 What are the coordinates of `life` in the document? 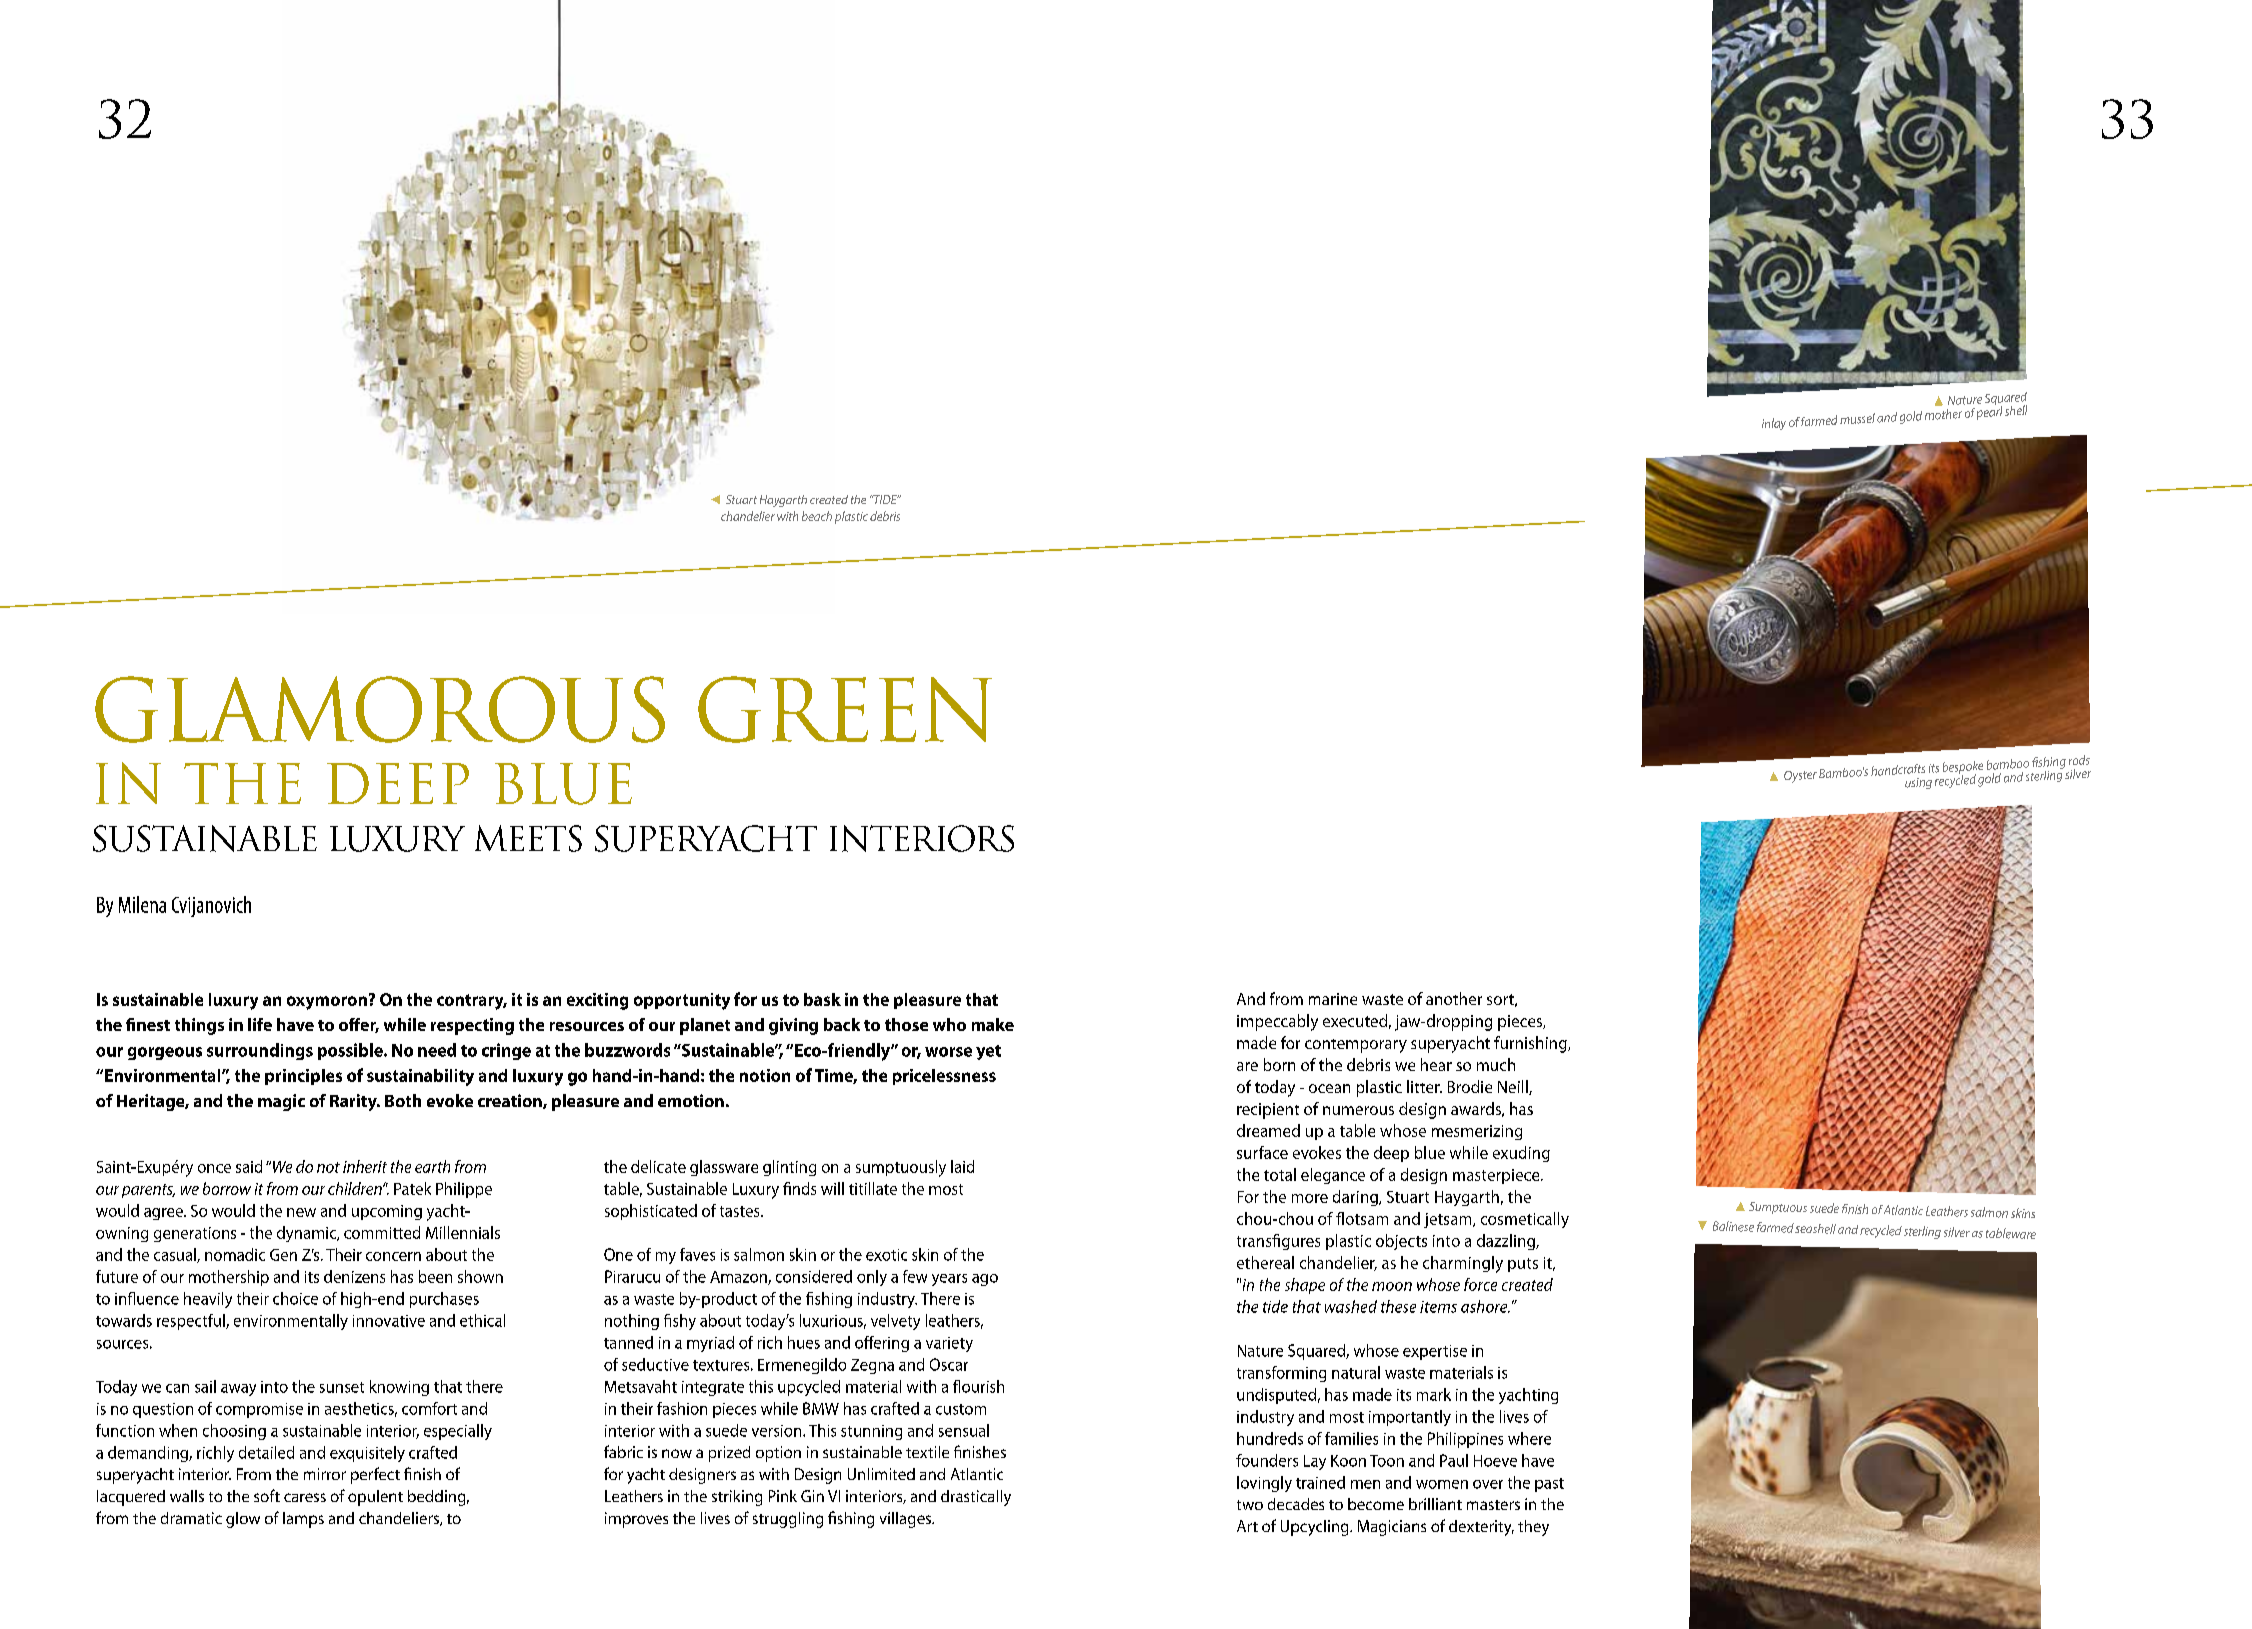 It's located at (260, 1024).
